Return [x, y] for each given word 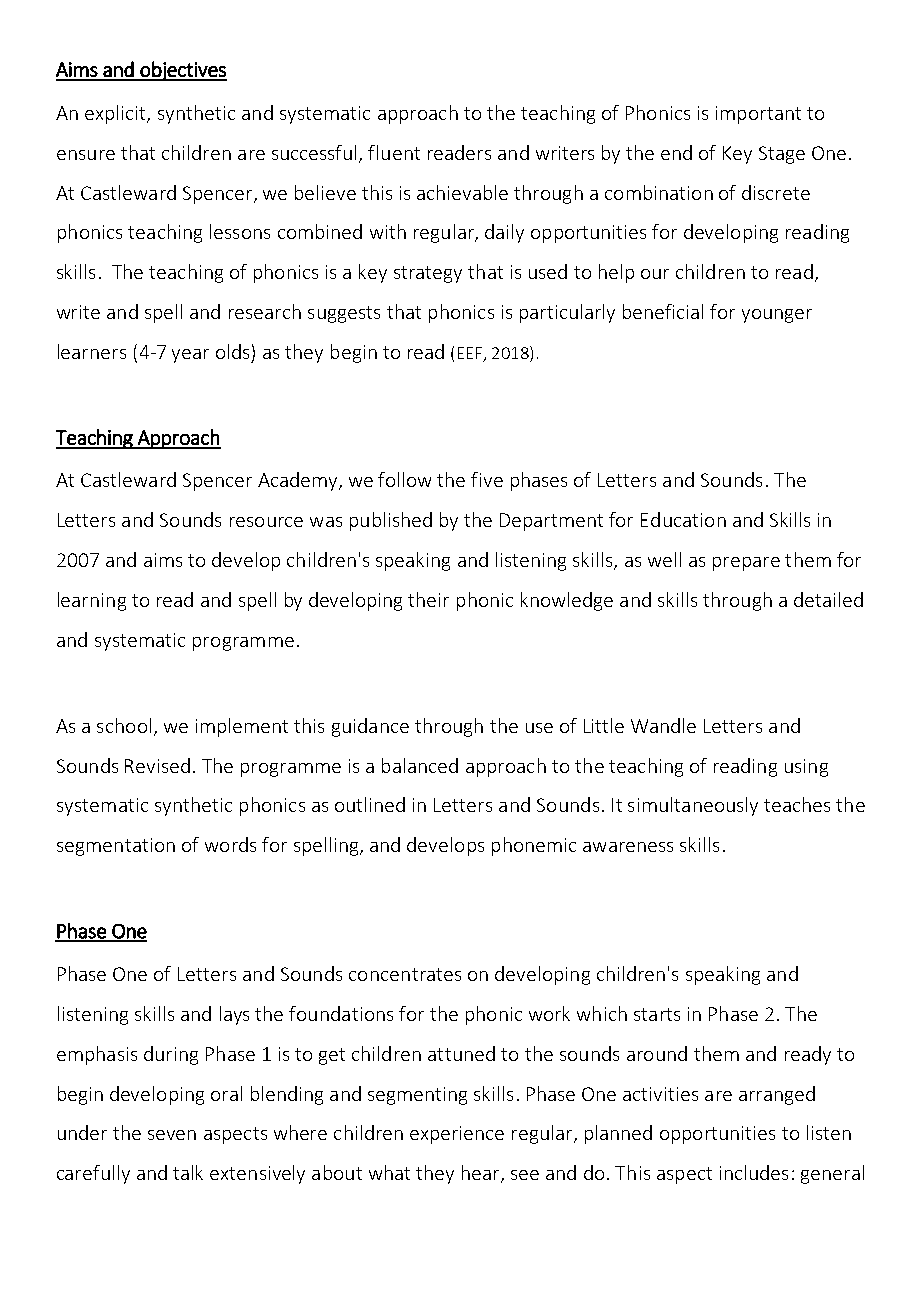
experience [457, 1135]
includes [754, 1172]
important [758, 115]
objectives [182, 71]
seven [172, 1135]
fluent [394, 152]
